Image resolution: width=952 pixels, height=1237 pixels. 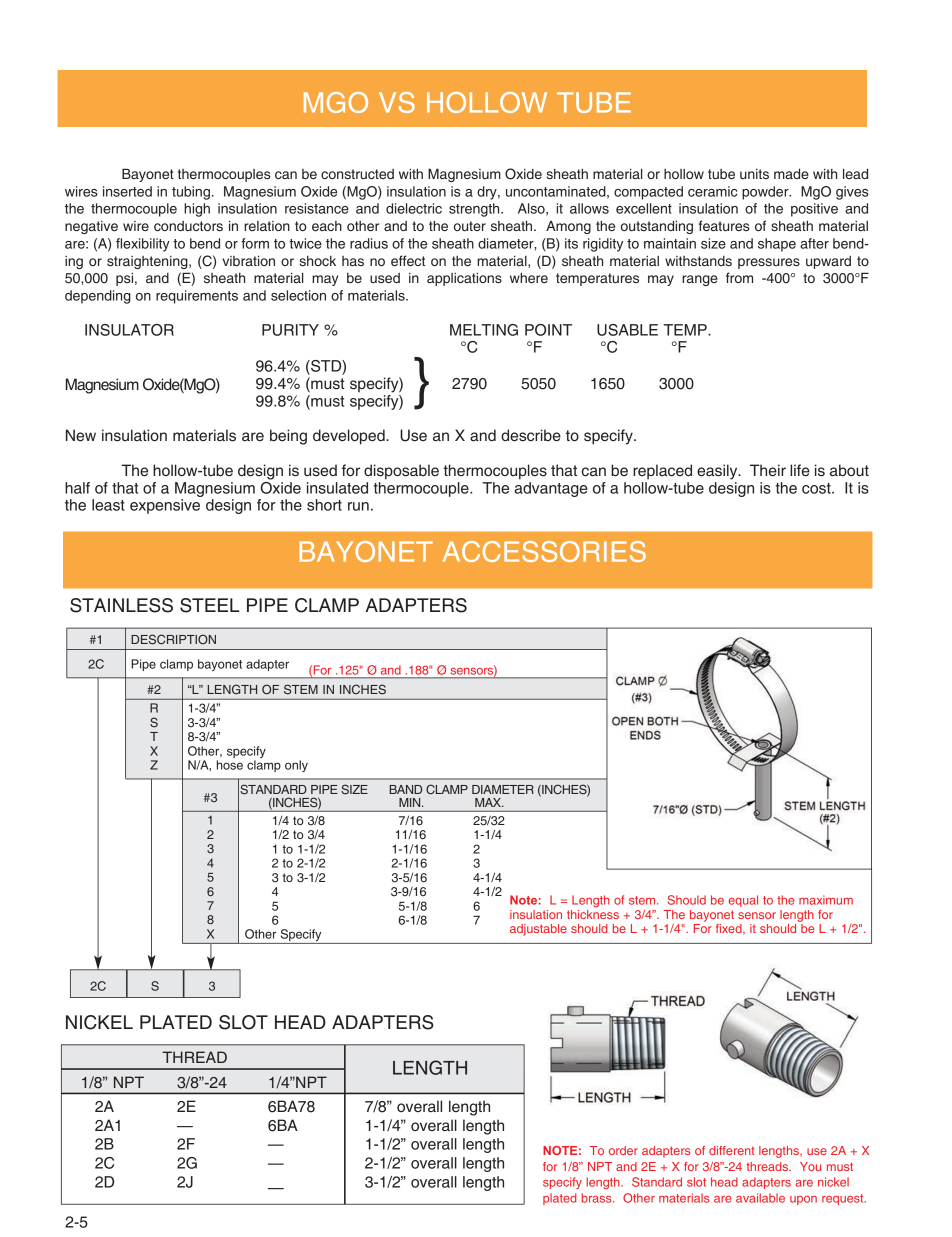 I want to click on Their, so click(x=768, y=470).
